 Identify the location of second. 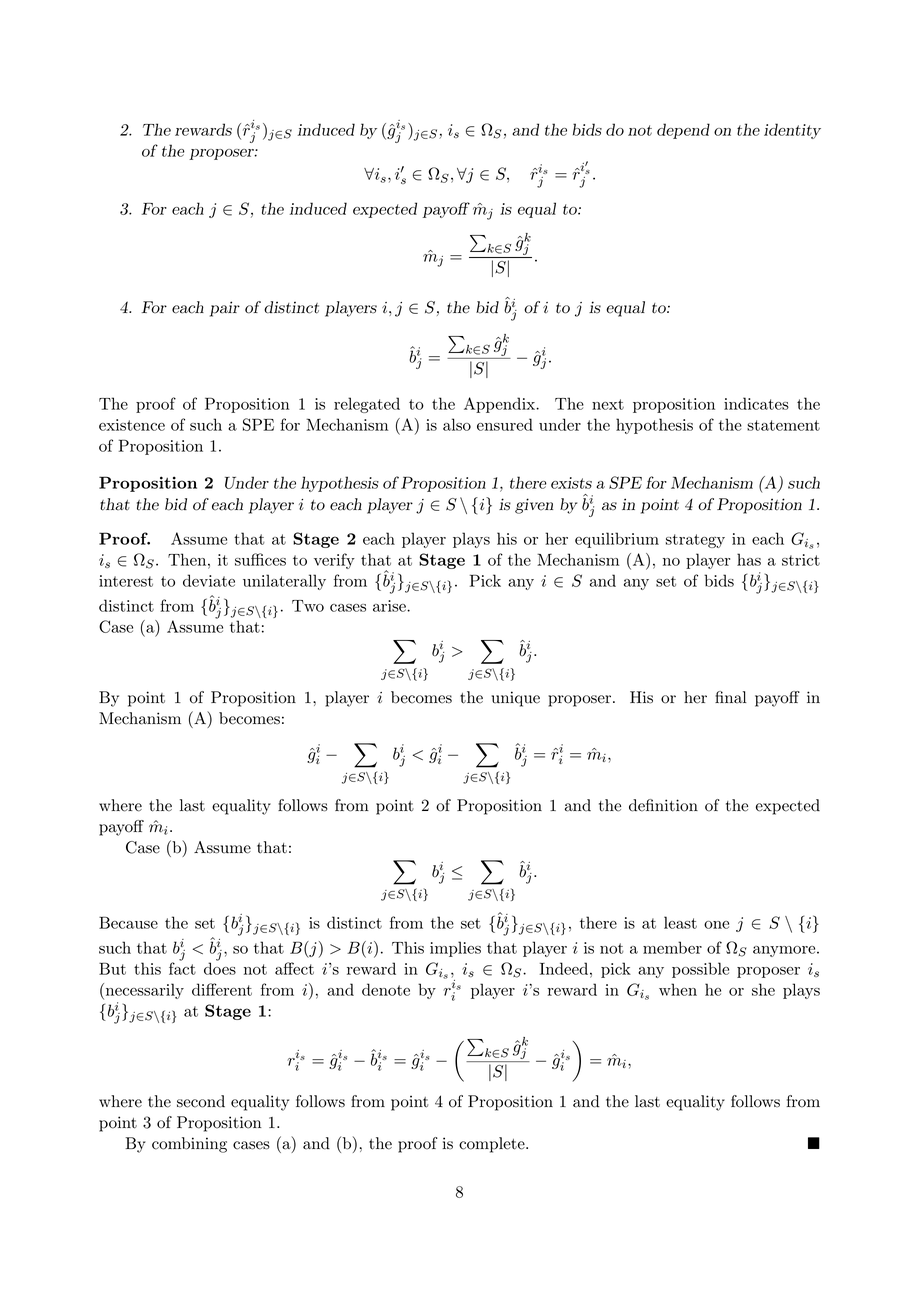
(201, 1101).
